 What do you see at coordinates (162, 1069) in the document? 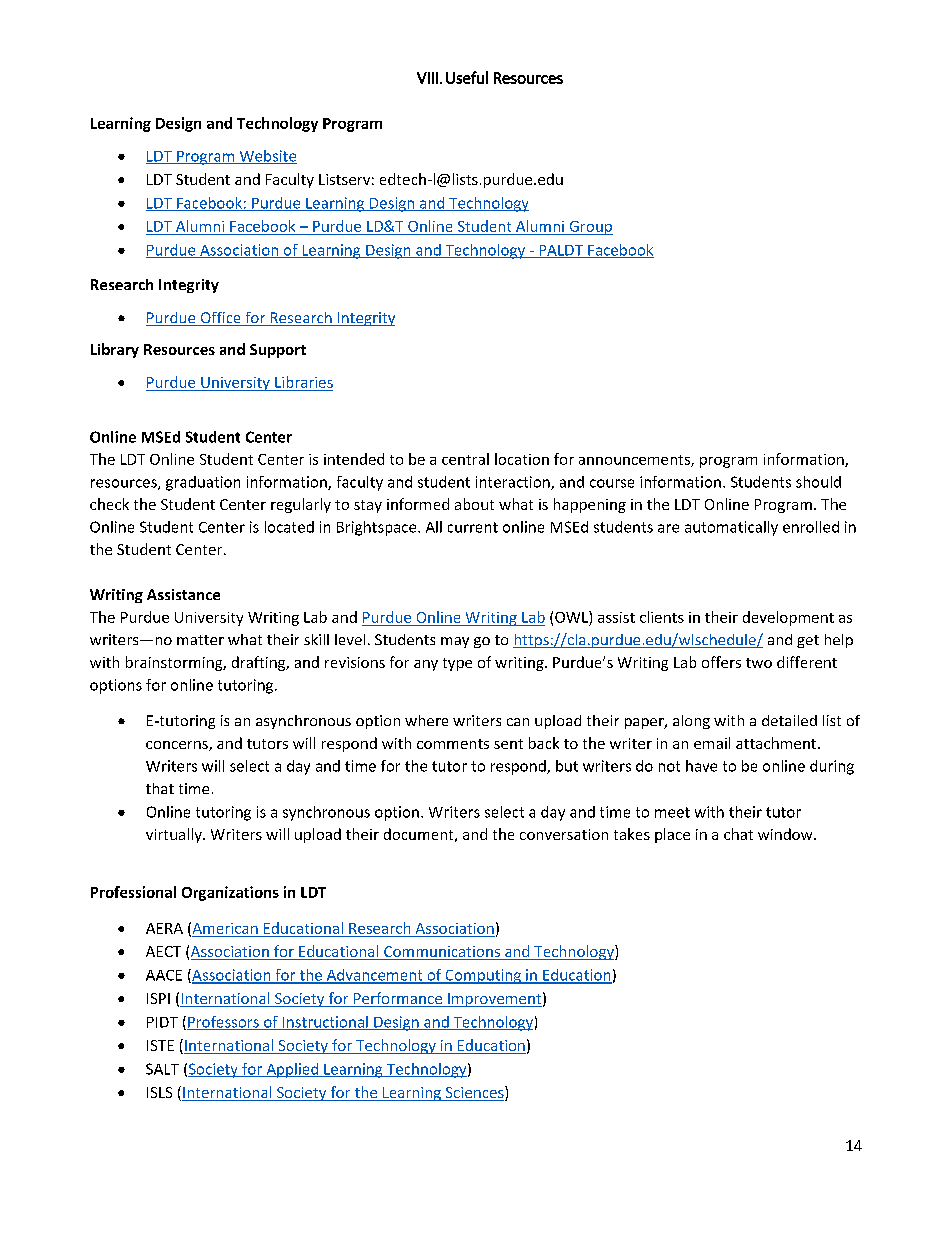
I see `SALT` at bounding box center [162, 1069].
